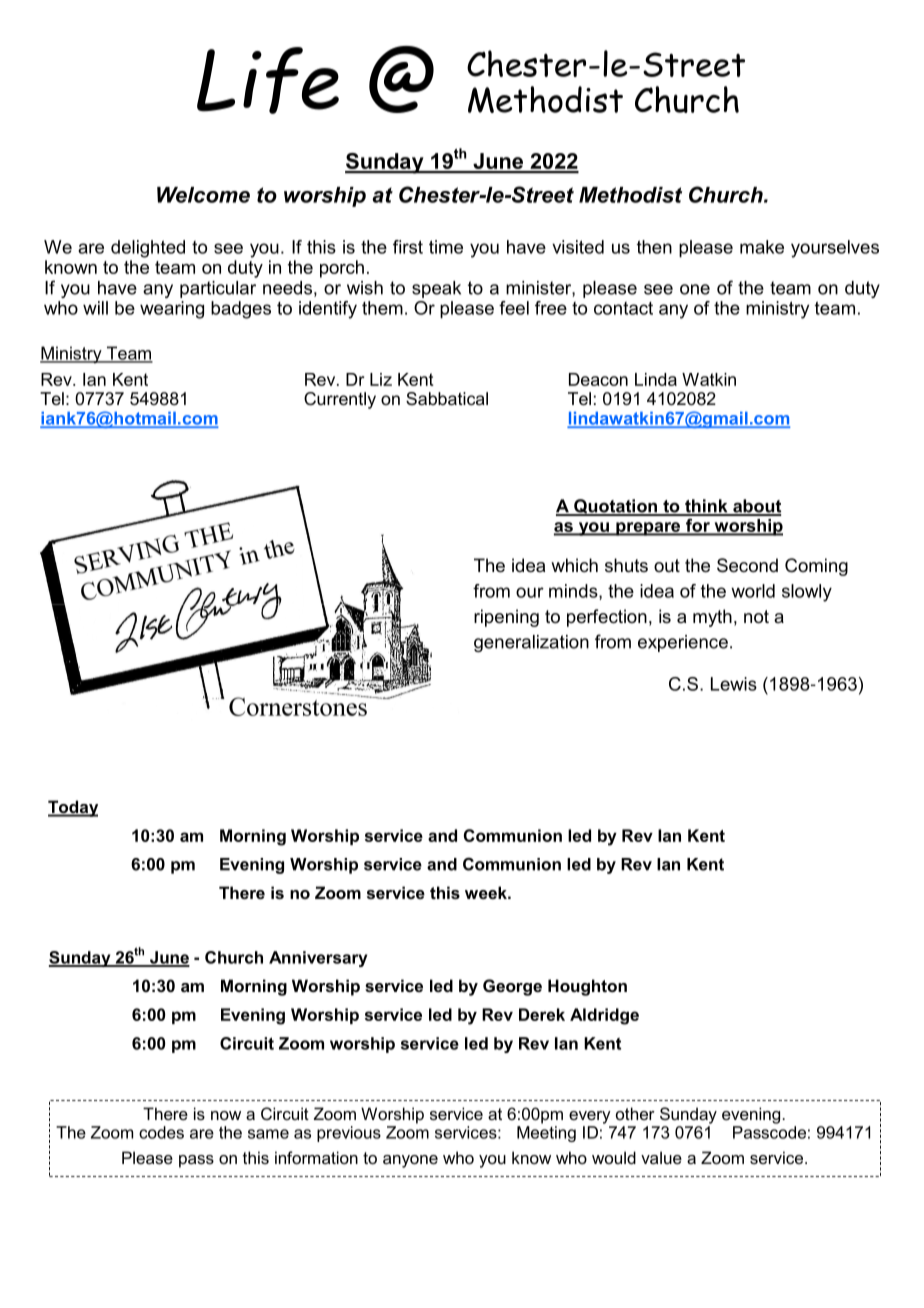 This screenshot has height=1308, width=924. Describe the element at coordinates (73, 808) in the screenshot. I see `Today` at that location.
